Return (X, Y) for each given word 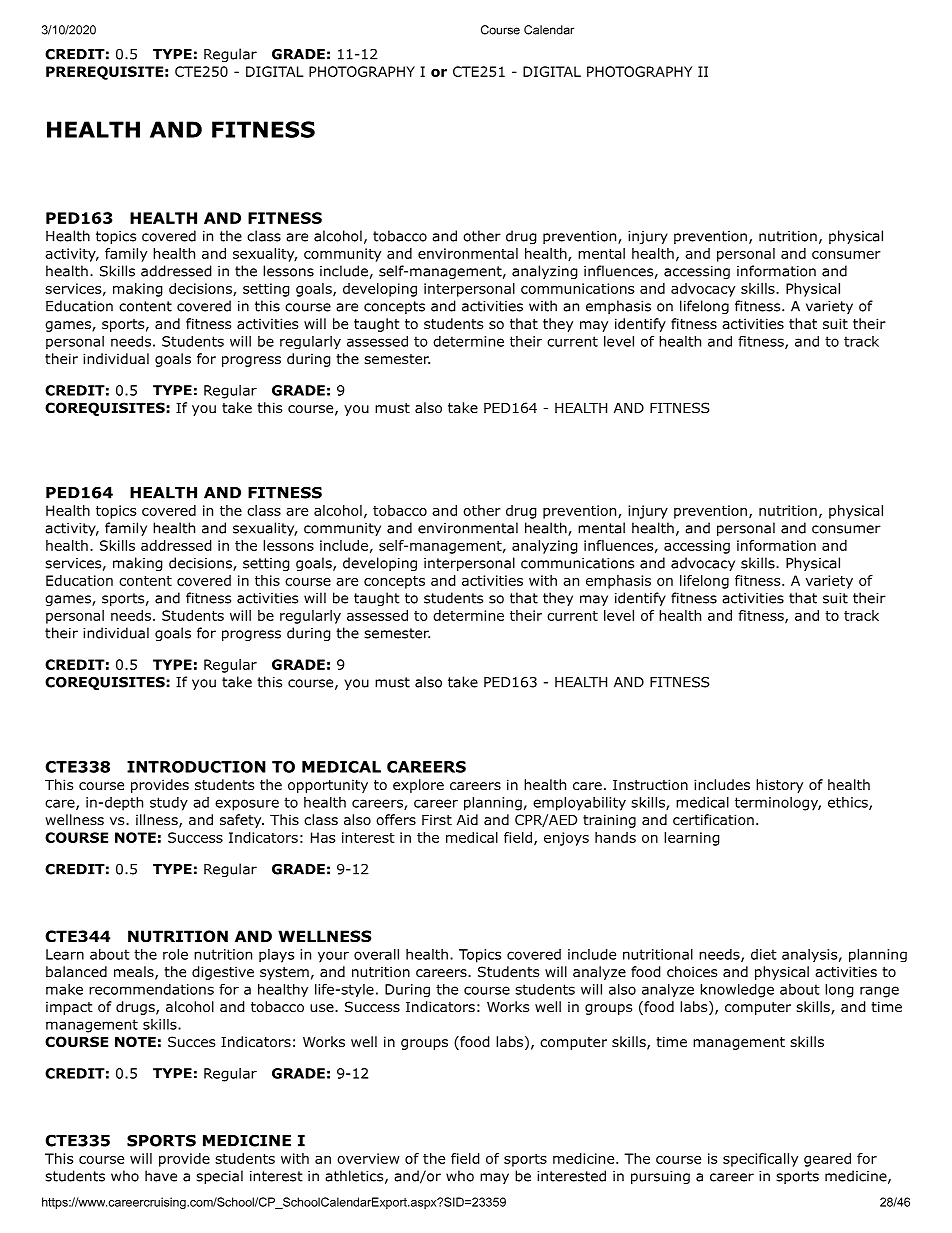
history (779, 786)
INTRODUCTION (196, 767)
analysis (809, 955)
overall (376, 954)
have (161, 1176)
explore (418, 786)
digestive (223, 973)
